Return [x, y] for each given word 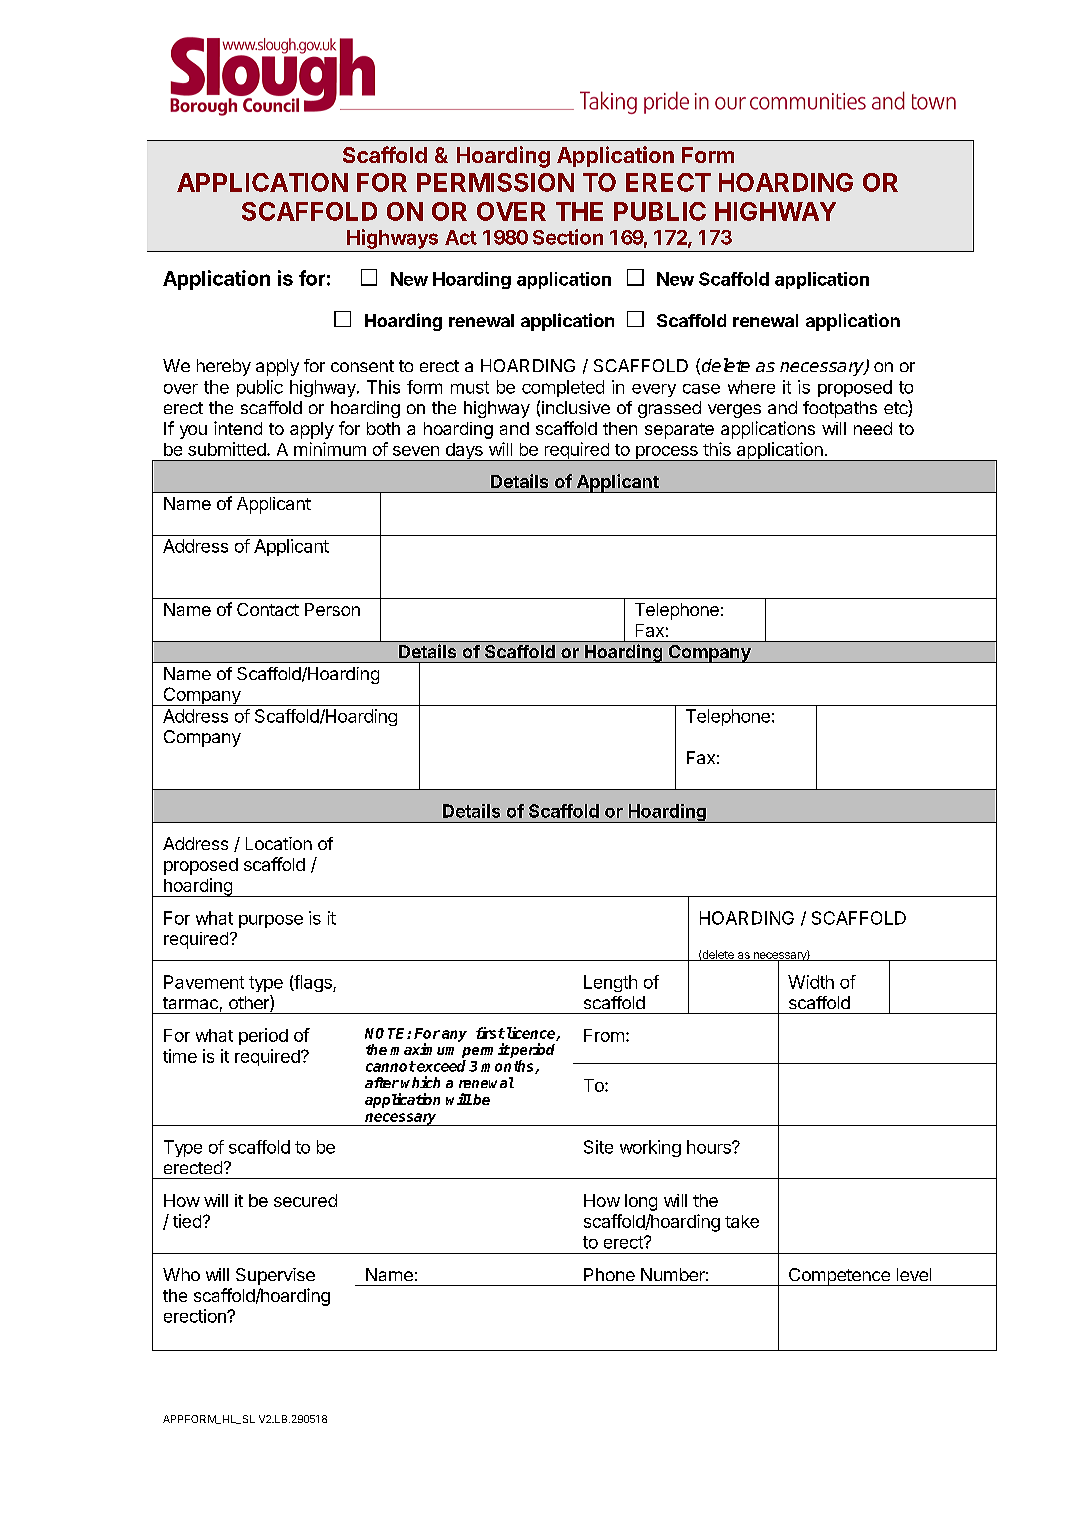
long [641, 1202]
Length [610, 983]
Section [568, 237]
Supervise [275, 1276]
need [873, 428]
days [464, 452]
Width [811, 982]
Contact [268, 609]
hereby [224, 367]
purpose [271, 921]
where [751, 387]
